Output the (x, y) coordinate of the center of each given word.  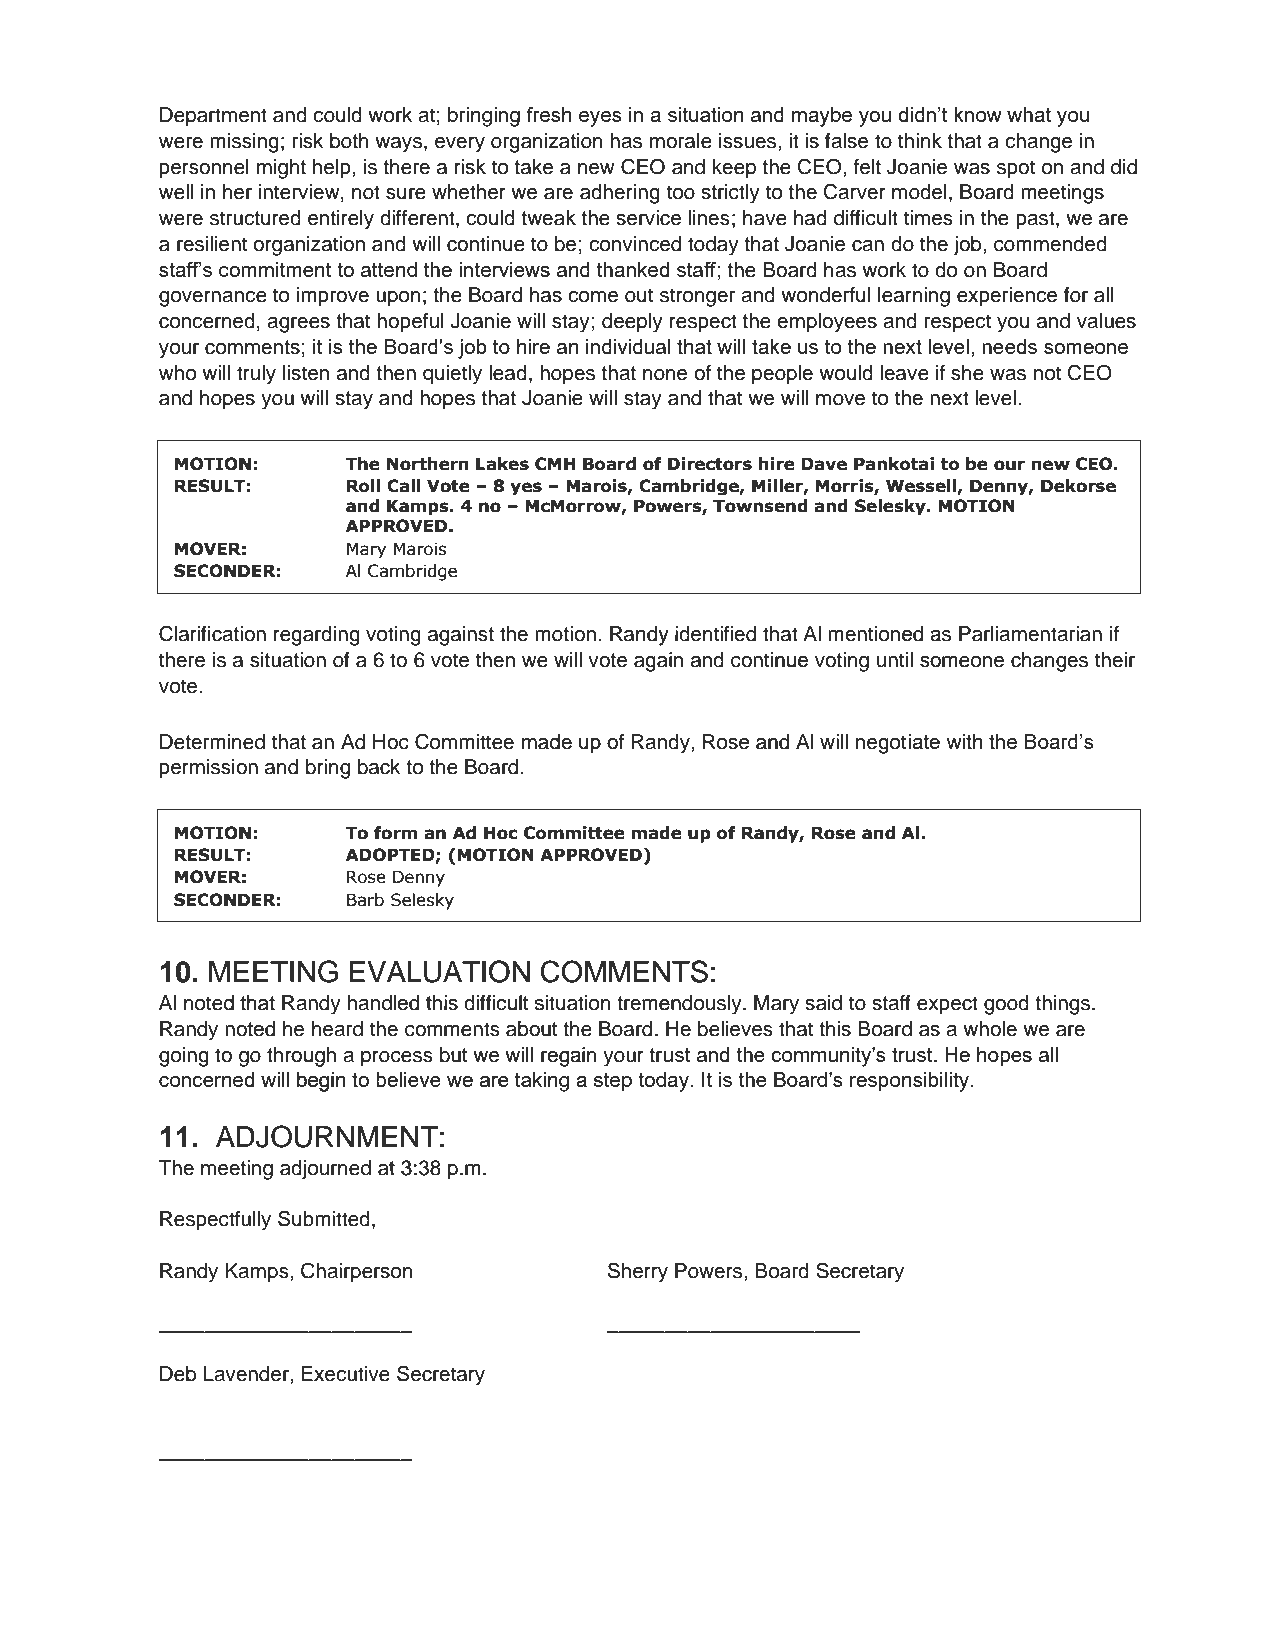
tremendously (680, 1005)
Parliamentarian (1030, 634)
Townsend (760, 506)
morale (681, 141)
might (281, 169)
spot (1016, 169)
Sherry (638, 1272)
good (1006, 1005)
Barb (365, 900)
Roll (363, 486)
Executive (346, 1374)
